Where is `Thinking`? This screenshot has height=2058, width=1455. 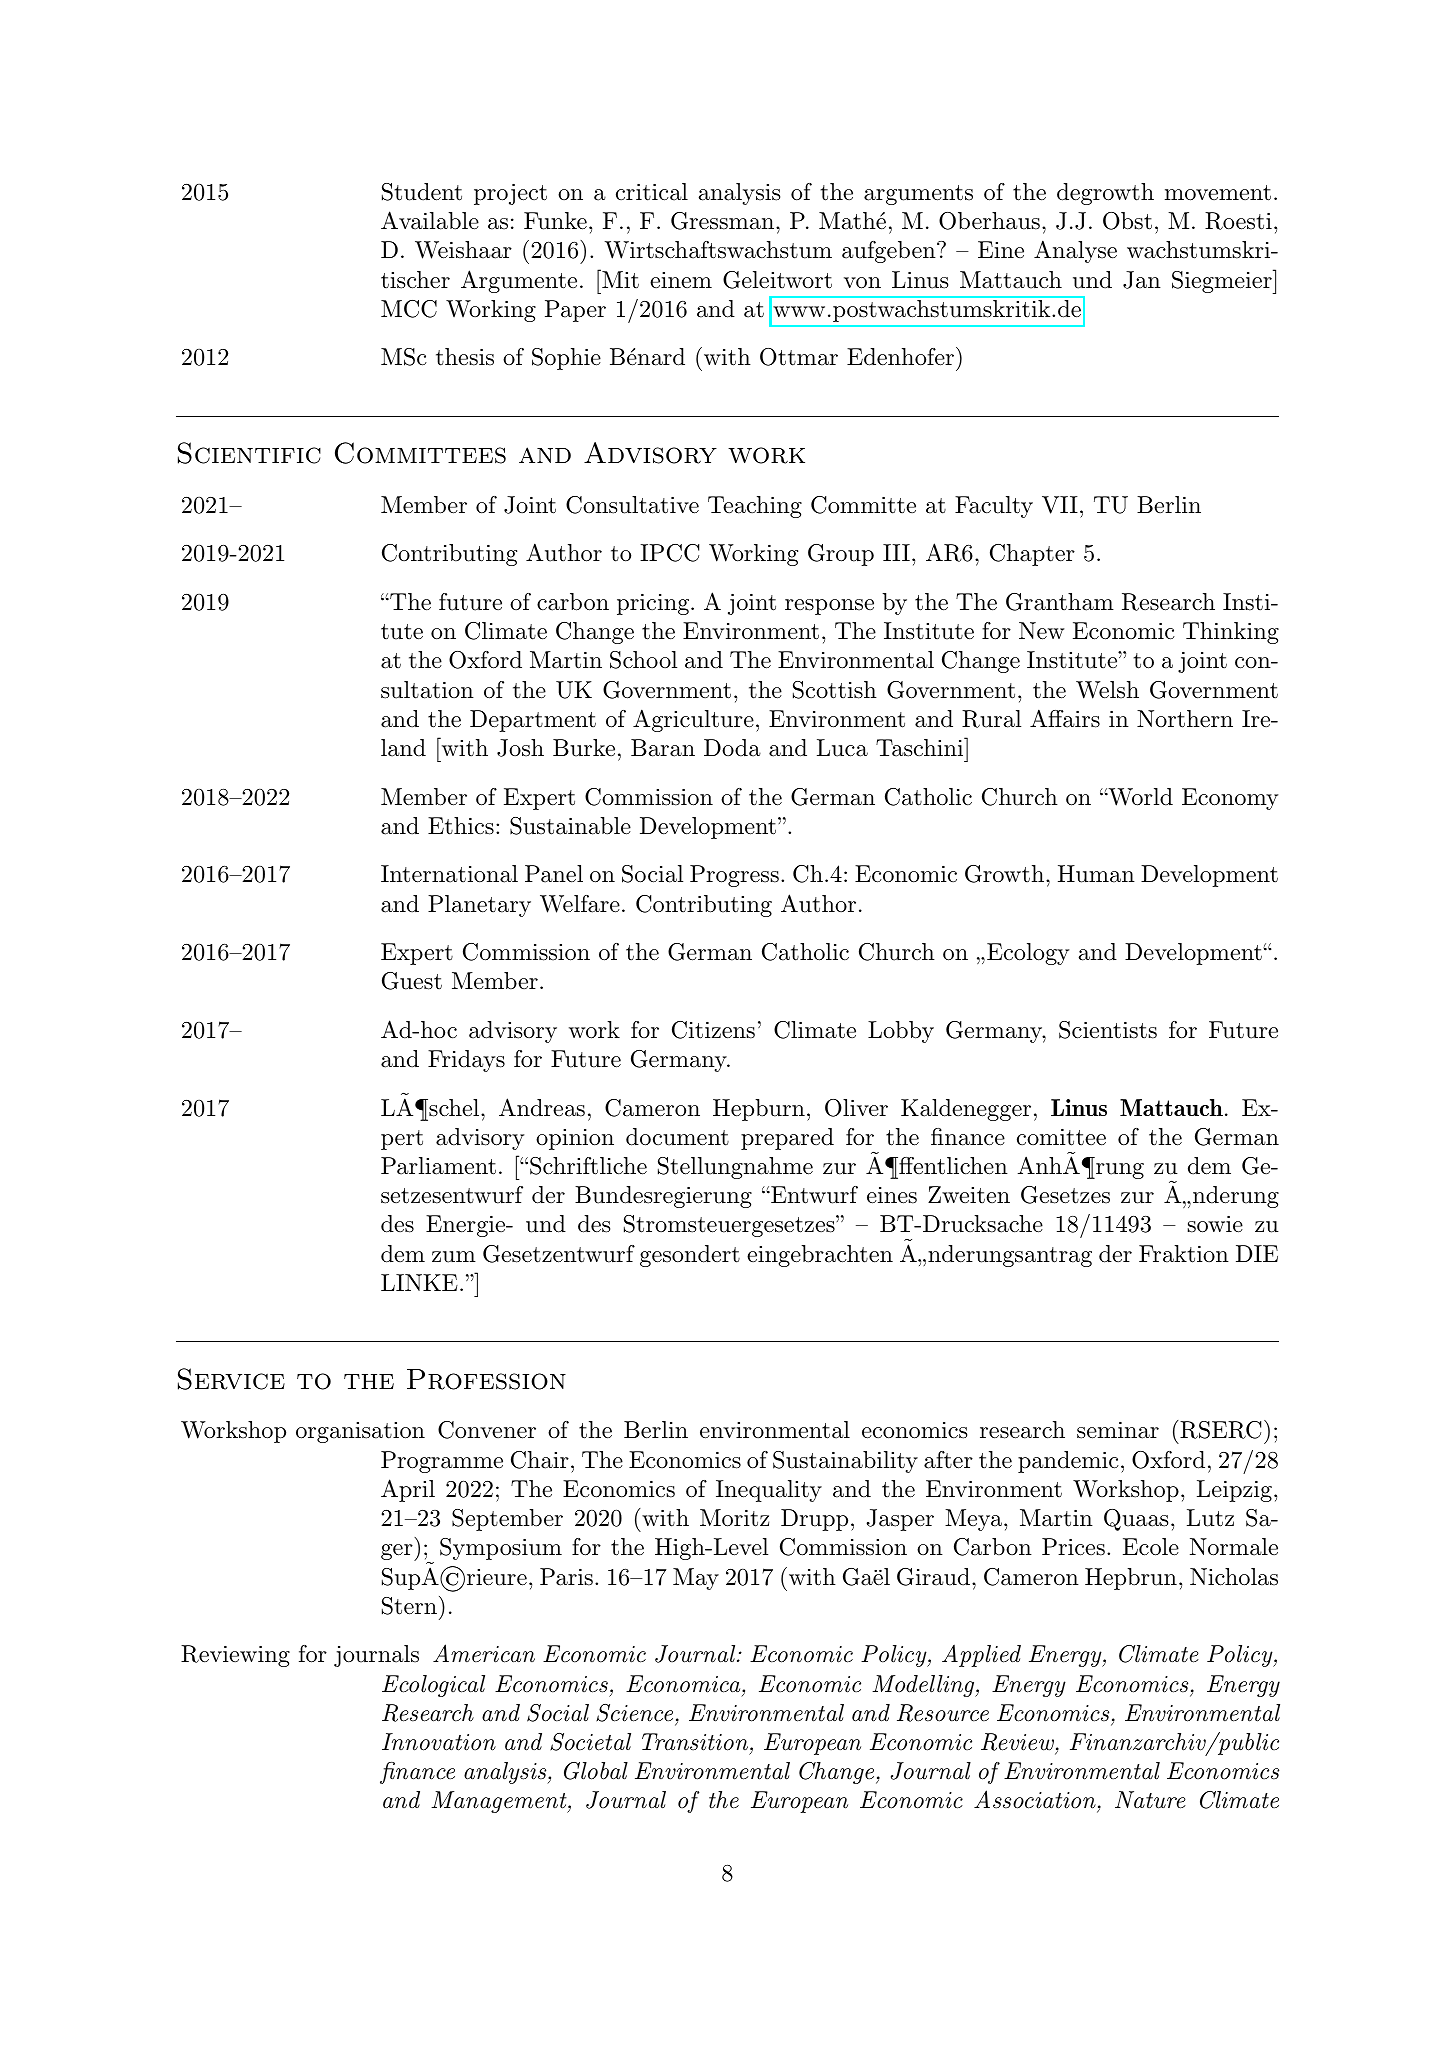 Thinking is located at coordinates (1231, 633).
